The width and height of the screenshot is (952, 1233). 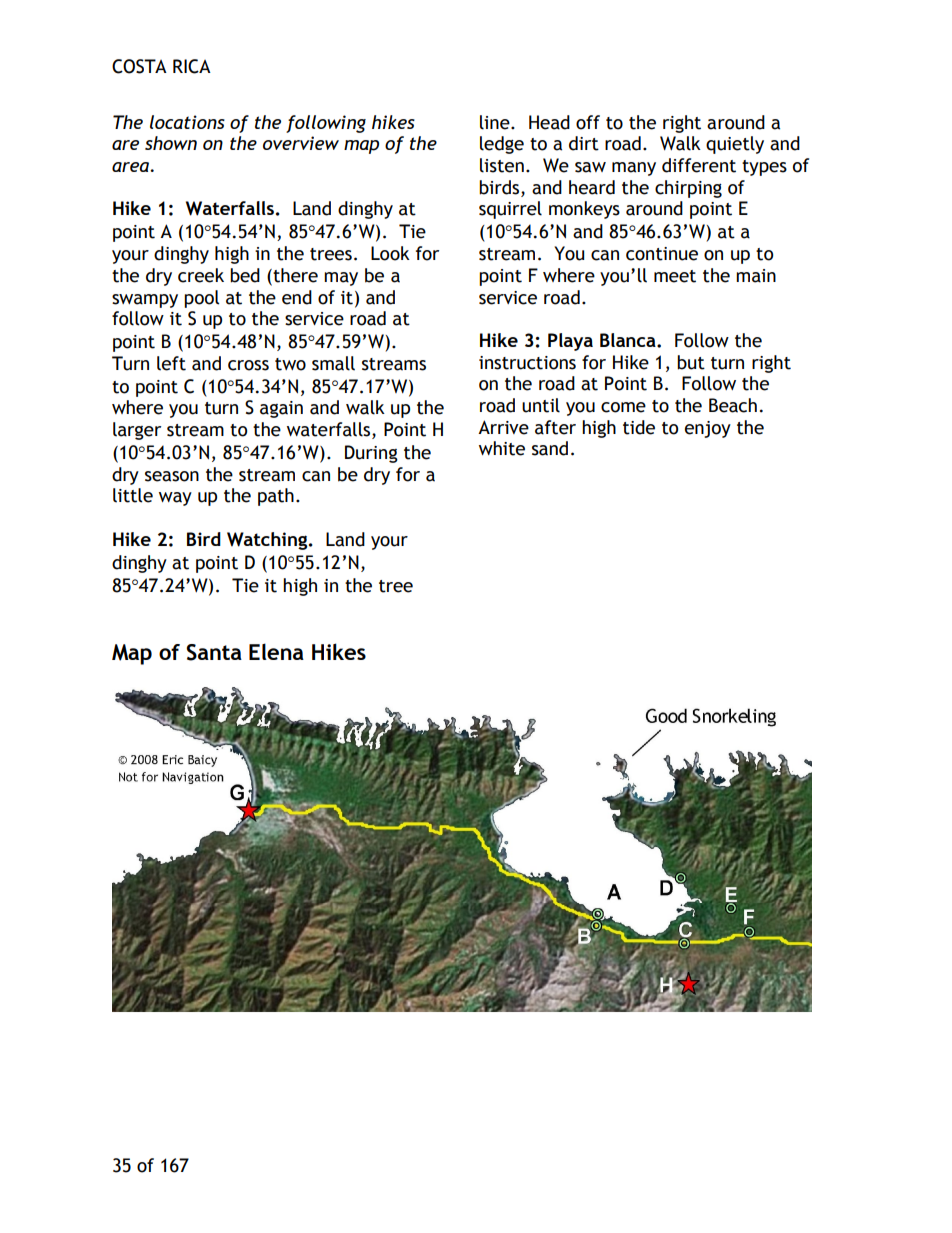 What do you see at coordinates (588, 122) in the screenshot?
I see `off` at bounding box center [588, 122].
